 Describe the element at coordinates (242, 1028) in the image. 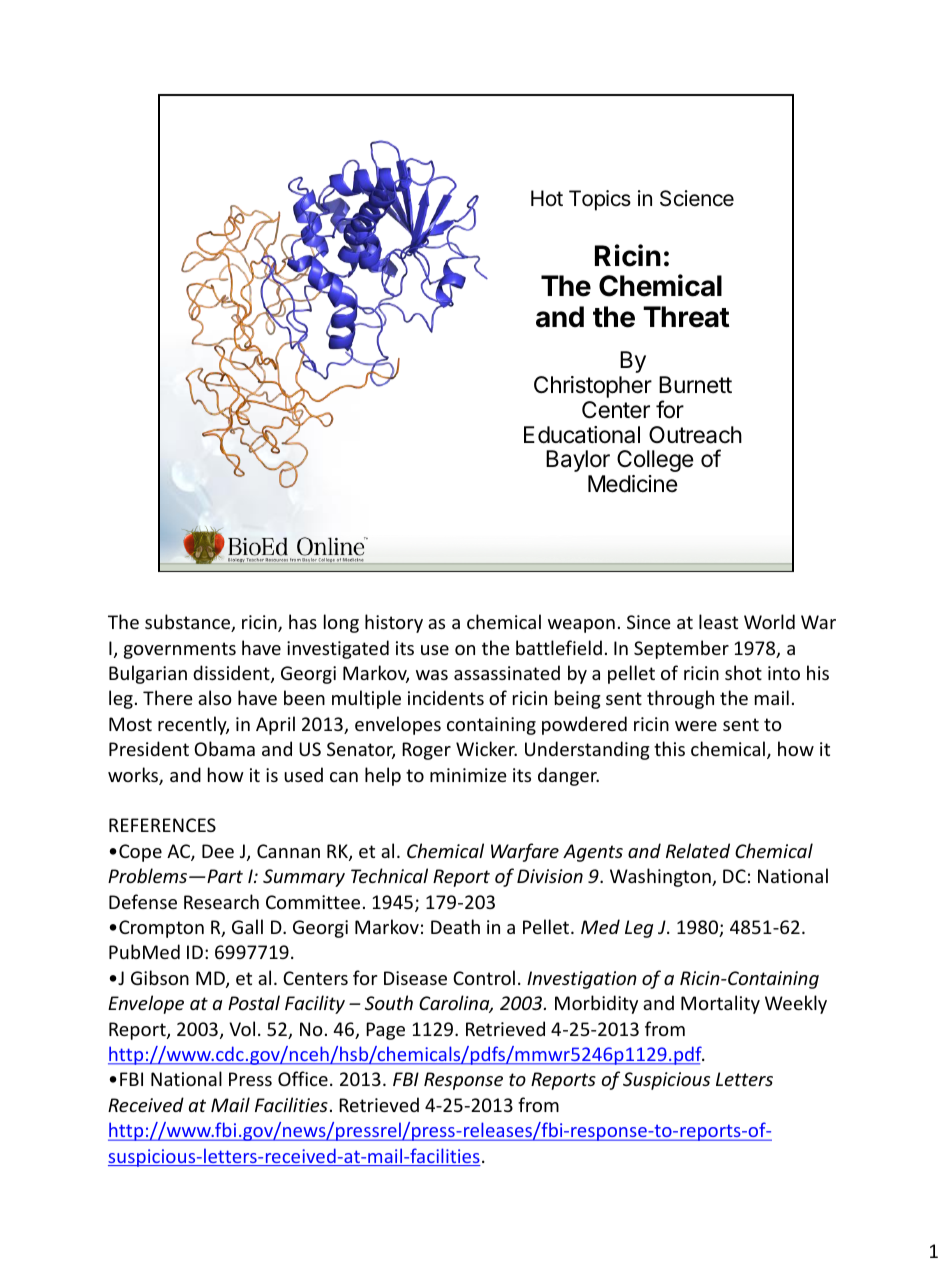

I see `Vol` at that location.
